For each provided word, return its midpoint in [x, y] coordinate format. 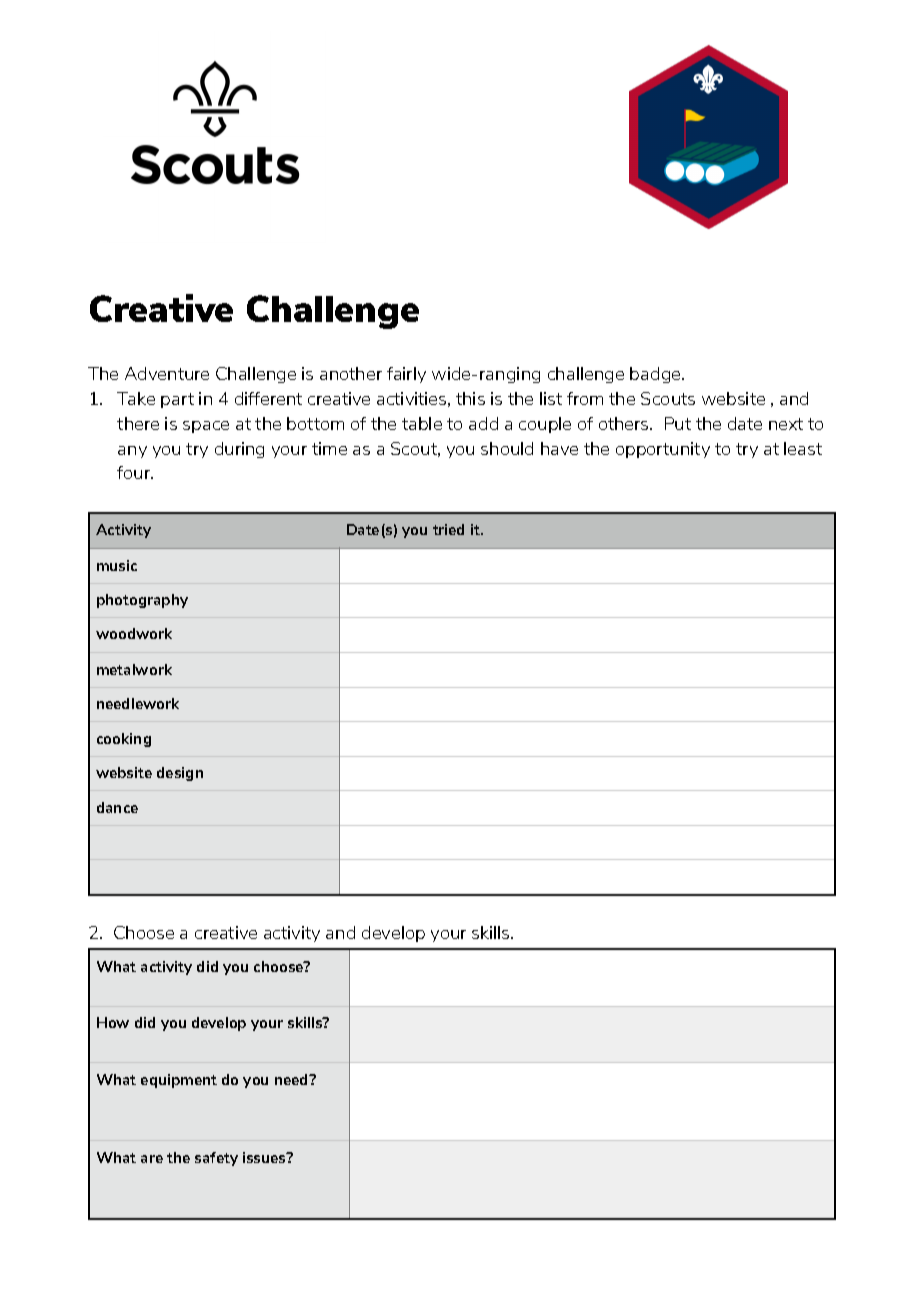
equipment [179, 1081]
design [180, 774]
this [470, 398]
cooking [124, 740]
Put [678, 423]
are [152, 1159]
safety [216, 1159]
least [803, 448]
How [113, 1022]
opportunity [663, 450]
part [177, 400]
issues [265, 1157]
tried [448, 529]
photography [142, 601]
